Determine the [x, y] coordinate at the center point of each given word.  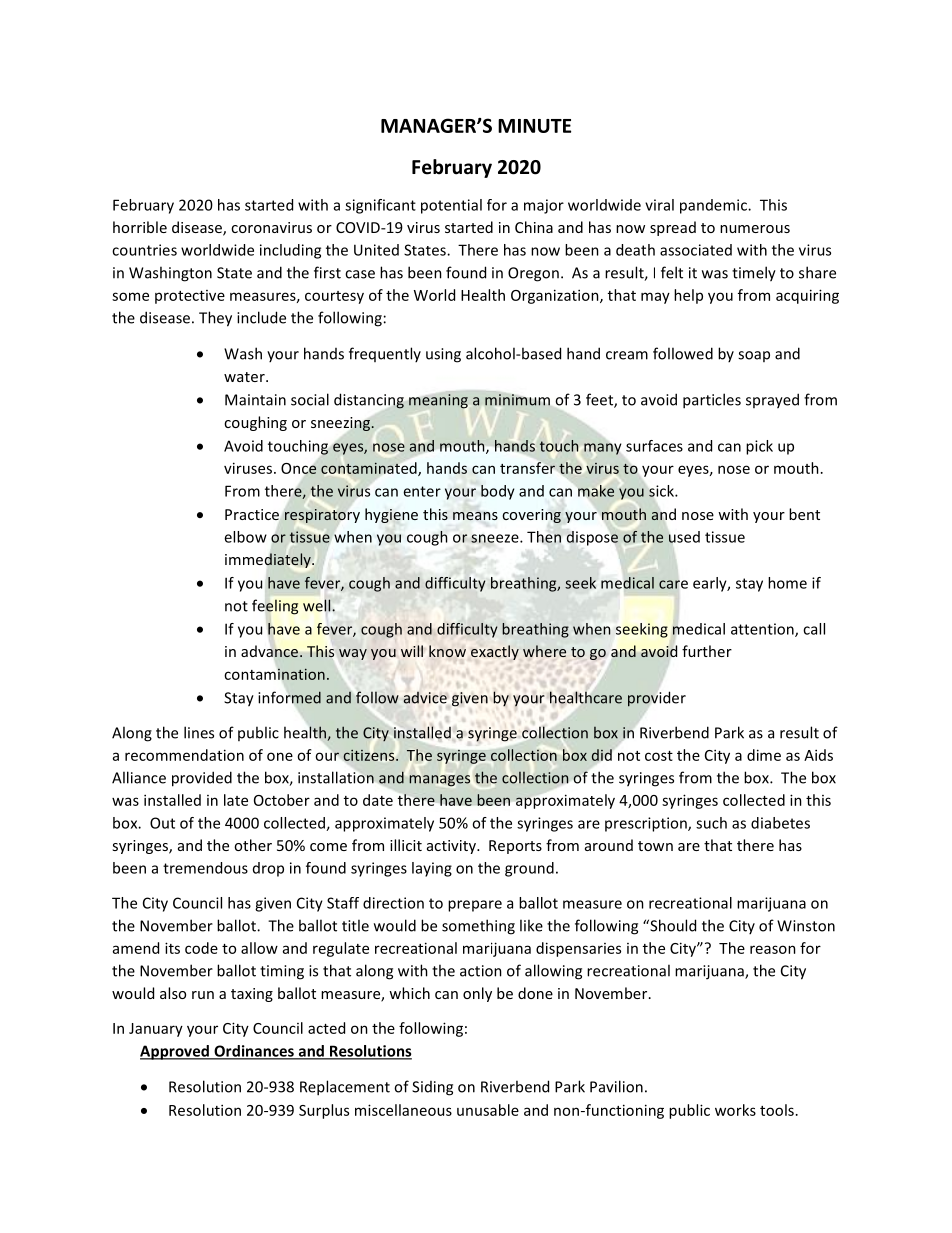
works [735, 1110]
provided [202, 779]
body [498, 492]
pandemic [714, 206]
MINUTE [534, 126]
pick [759, 447]
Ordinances [254, 1052]
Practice [252, 514]
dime [764, 755]
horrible [140, 227]
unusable [488, 1110]
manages [439, 780]
